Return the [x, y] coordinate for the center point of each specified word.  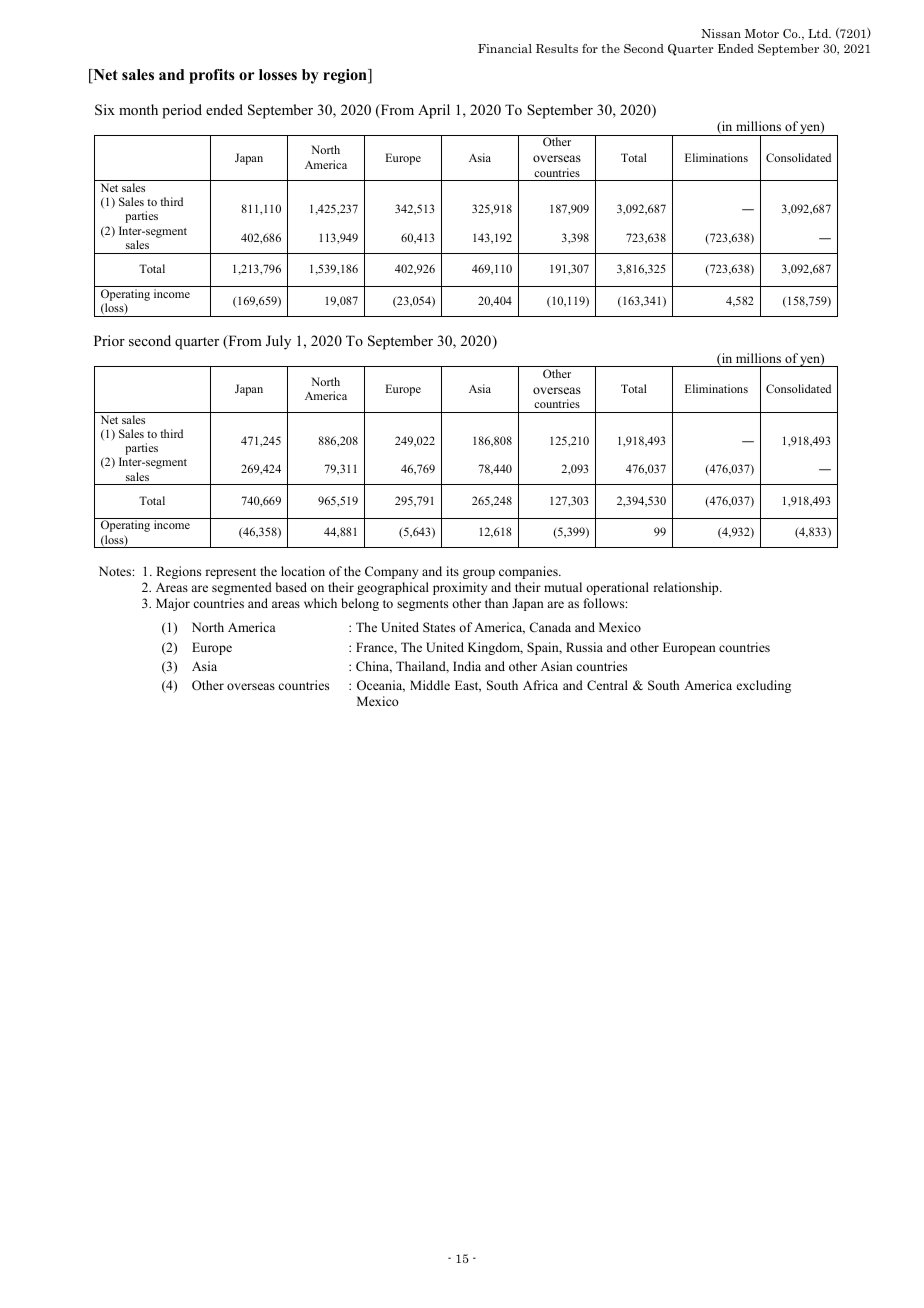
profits [212, 76]
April [434, 111]
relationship [687, 588]
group [479, 574]
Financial [505, 48]
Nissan [721, 33]
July [278, 342]
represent [230, 573]
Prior [109, 340]
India [467, 666]
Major [173, 604]
